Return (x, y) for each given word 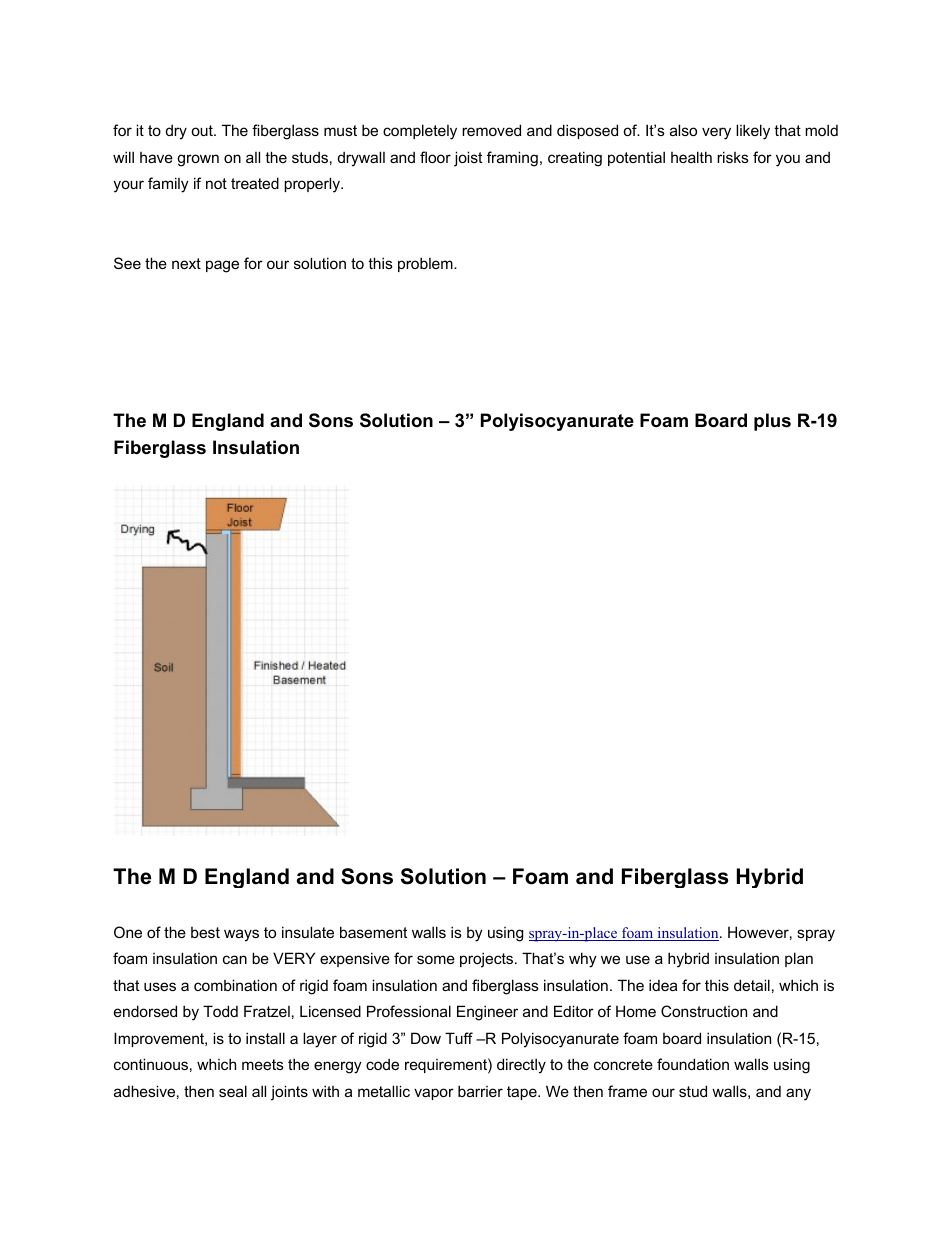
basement (373, 932)
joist (468, 159)
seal (233, 1091)
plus (772, 422)
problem (426, 264)
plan (799, 959)
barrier (480, 1091)
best (205, 932)
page (222, 266)
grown (198, 160)
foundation (693, 1064)
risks (733, 157)
